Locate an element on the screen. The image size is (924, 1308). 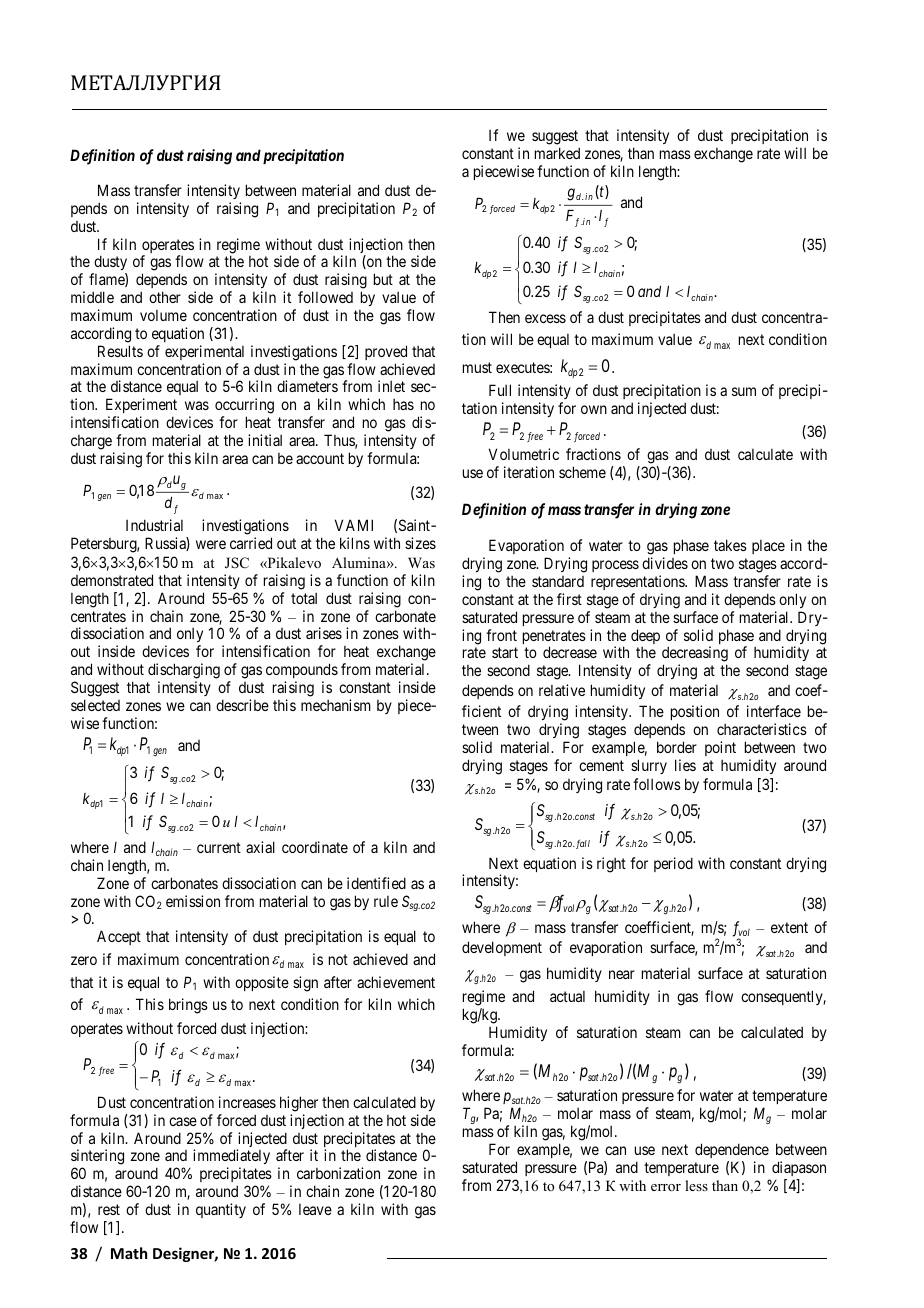
inlet is located at coordinates (391, 386).
